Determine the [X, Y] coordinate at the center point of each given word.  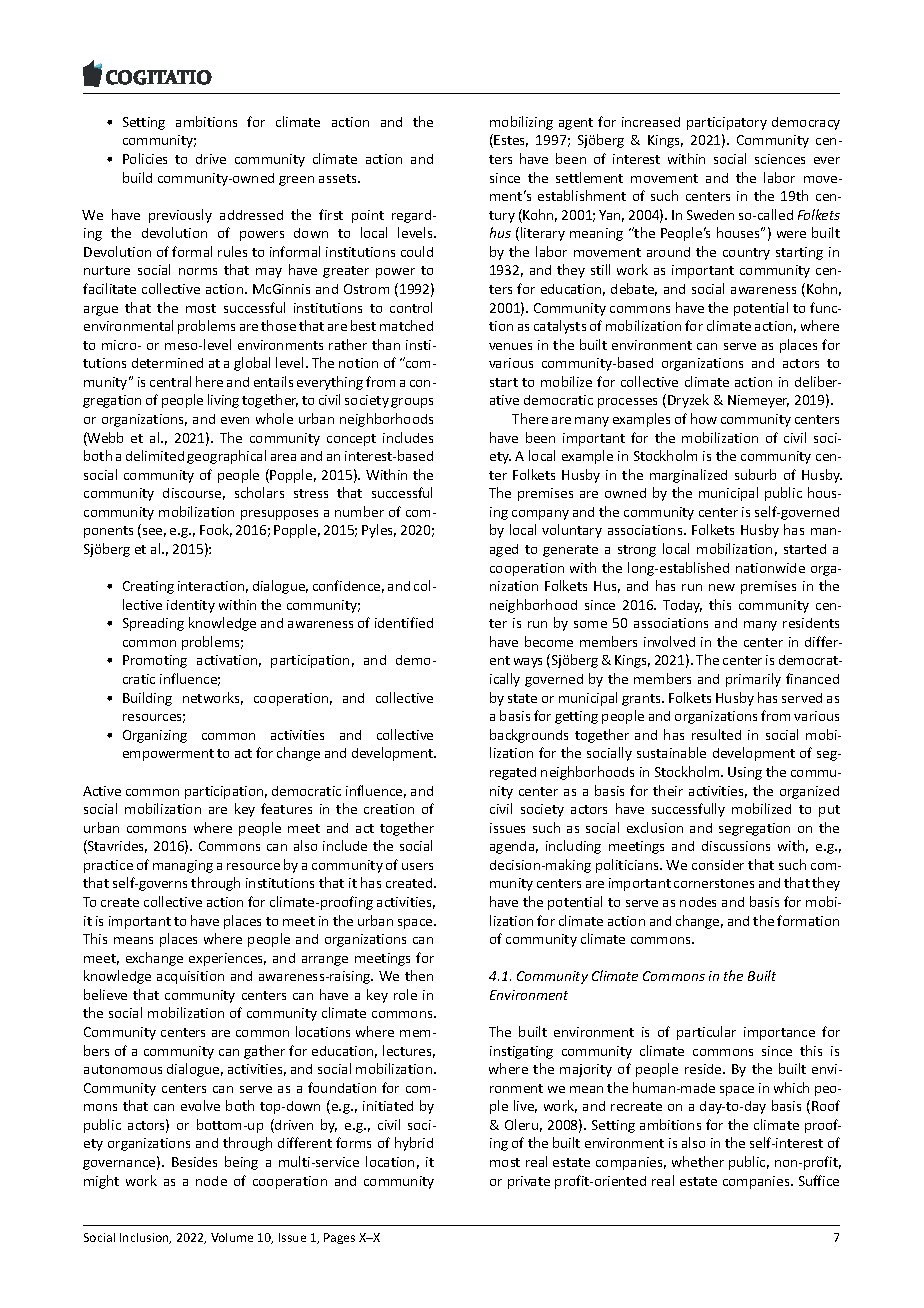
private [529, 1182]
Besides [194, 1162]
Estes [511, 141]
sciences [780, 159]
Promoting [155, 661]
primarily [753, 680]
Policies [145, 158]
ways [528, 663]
